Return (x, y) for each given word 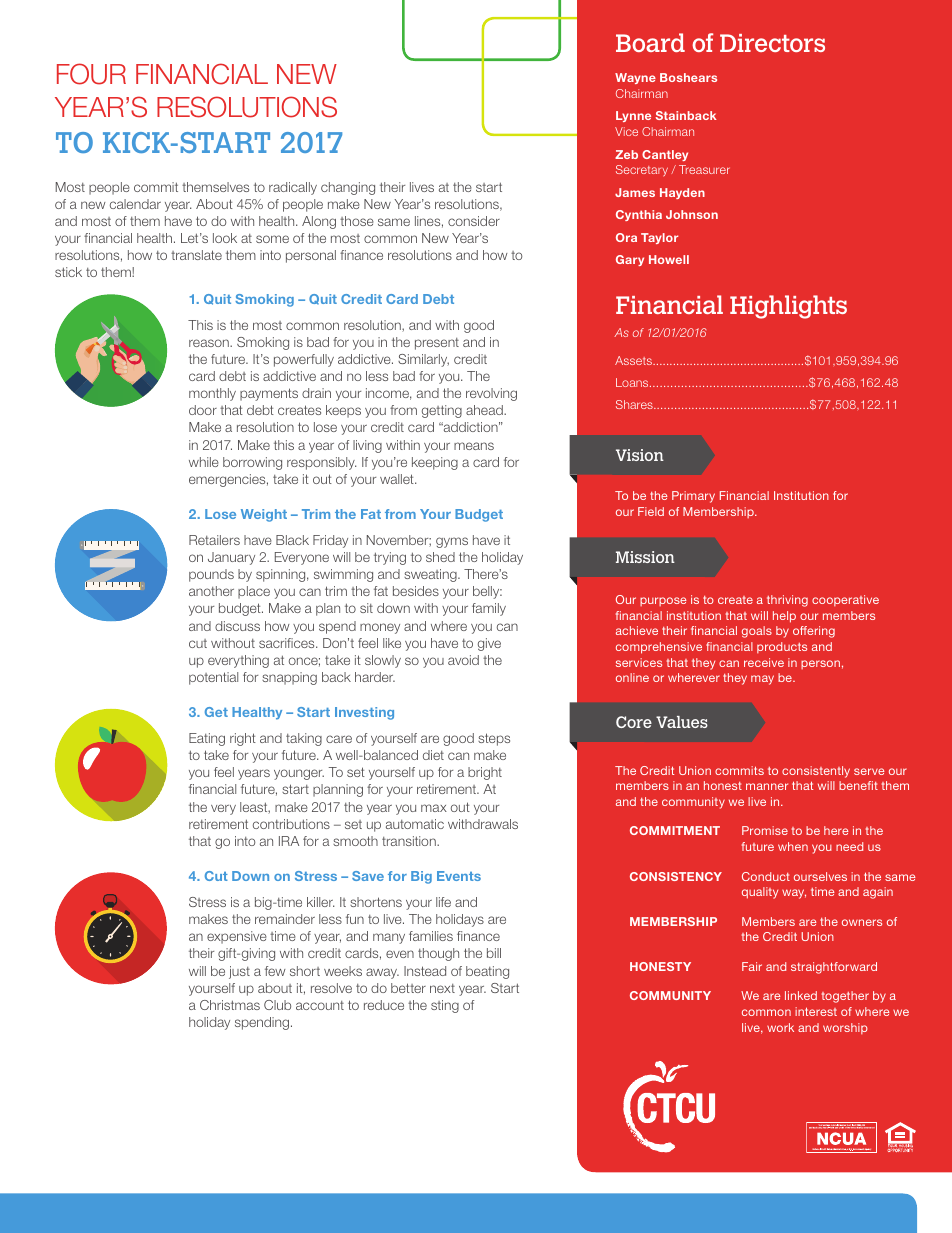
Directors (772, 43)
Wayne (635, 78)
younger (299, 774)
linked (801, 995)
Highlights (788, 307)
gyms (452, 542)
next (442, 988)
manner (767, 786)
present (437, 344)
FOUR (91, 74)
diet (433, 755)
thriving (787, 601)
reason (210, 343)
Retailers (214, 540)
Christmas (230, 1005)
